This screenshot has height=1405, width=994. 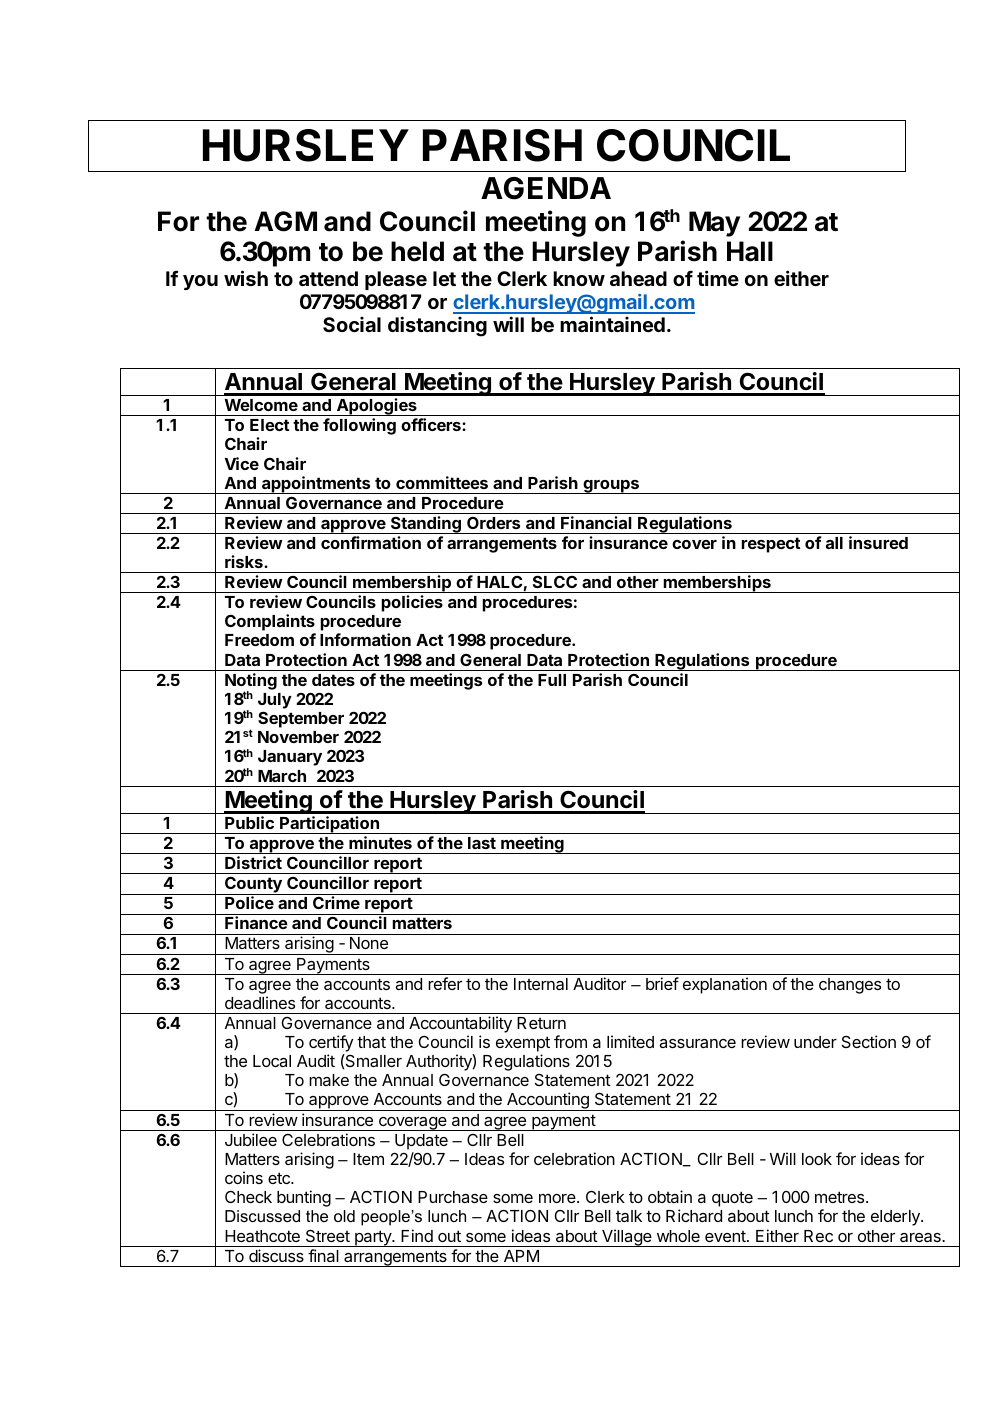 What do you see at coordinates (771, 545) in the screenshot?
I see `respect` at bounding box center [771, 545].
